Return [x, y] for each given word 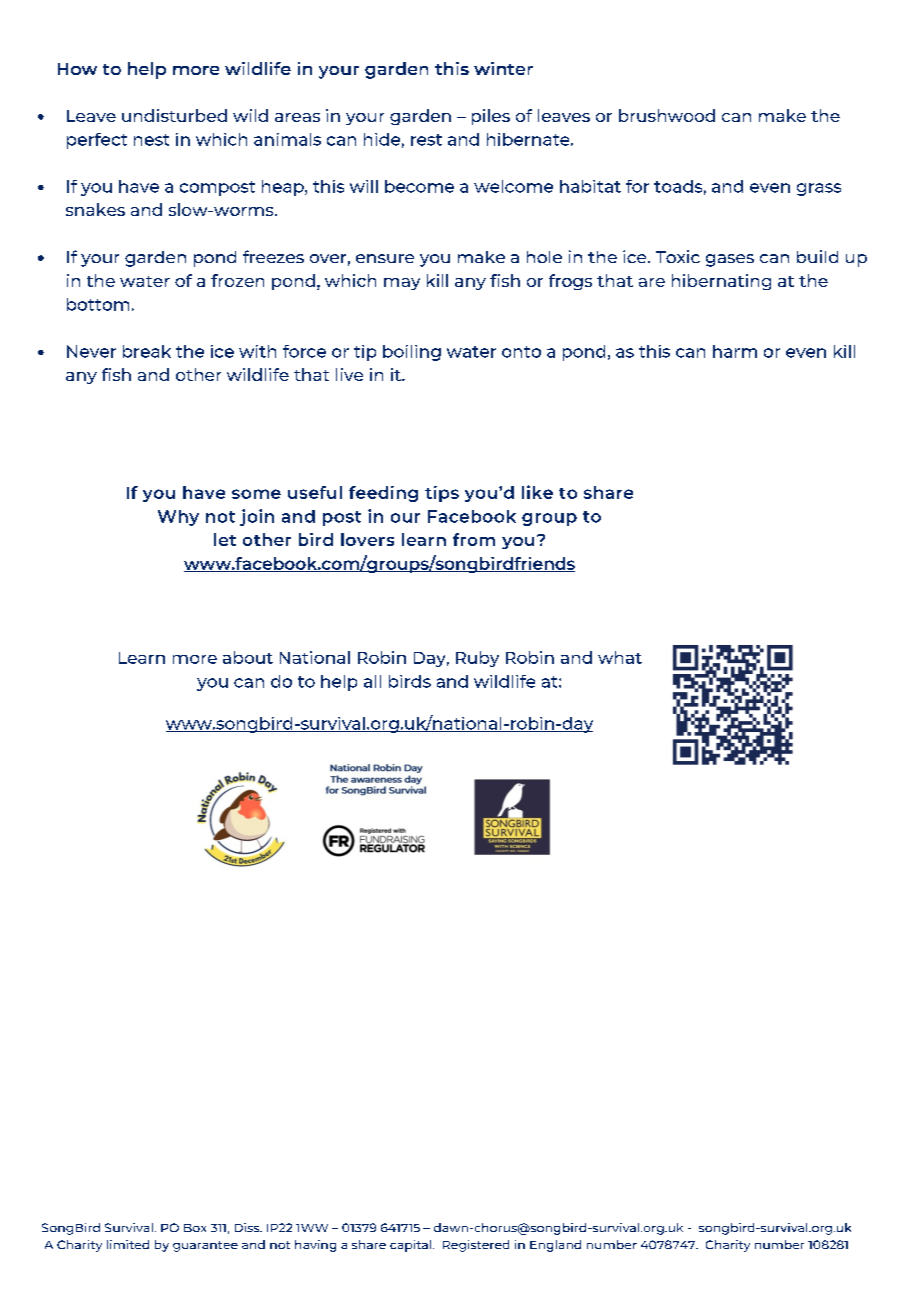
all [372, 681]
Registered [476, 1246]
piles [491, 117]
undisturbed [174, 115]
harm [735, 351]
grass [819, 189]
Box [195, 1228]
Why [178, 518]
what [620, 657]
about [248, 657]
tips [442, 494]
